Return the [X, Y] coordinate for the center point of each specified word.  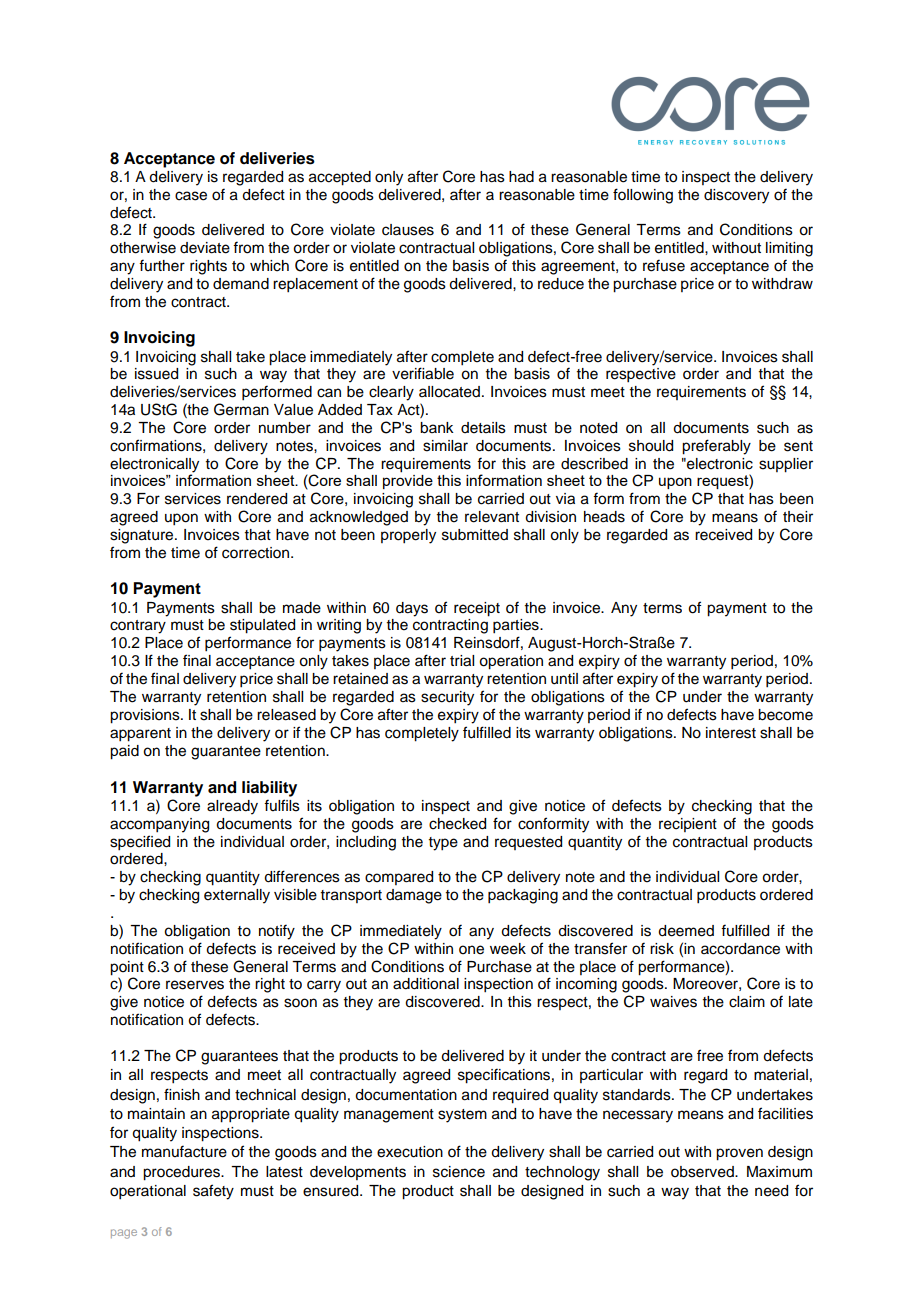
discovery [736, 196]
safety [213, 1192]
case [191, 196]
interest [731, 733]
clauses [408, 230]
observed [703, 1172]
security [447, 698]
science [459, 1172]
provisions [146, 716]
